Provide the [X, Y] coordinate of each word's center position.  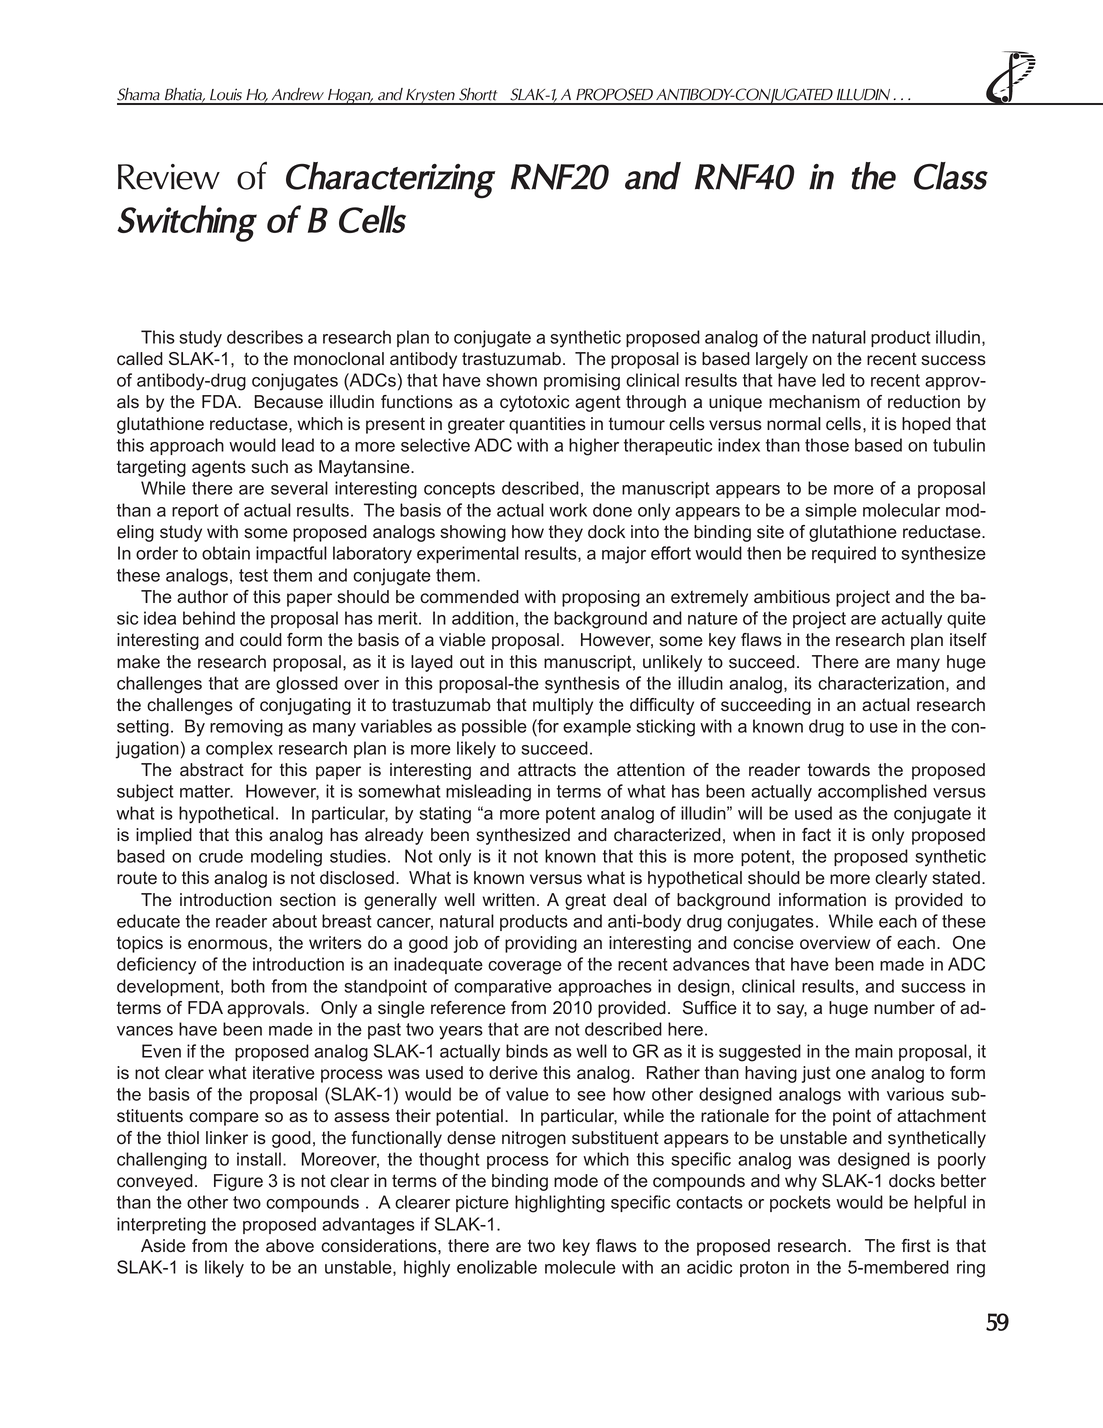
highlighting [560, 1204]
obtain [226, 553]
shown [511, 380]
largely [782, 360]
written [508, 900]
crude [221, 856]
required [844, 554]
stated [956, 878]
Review [169, 177]
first [916, 1246]
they [566, 533]
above [290, 1246]
